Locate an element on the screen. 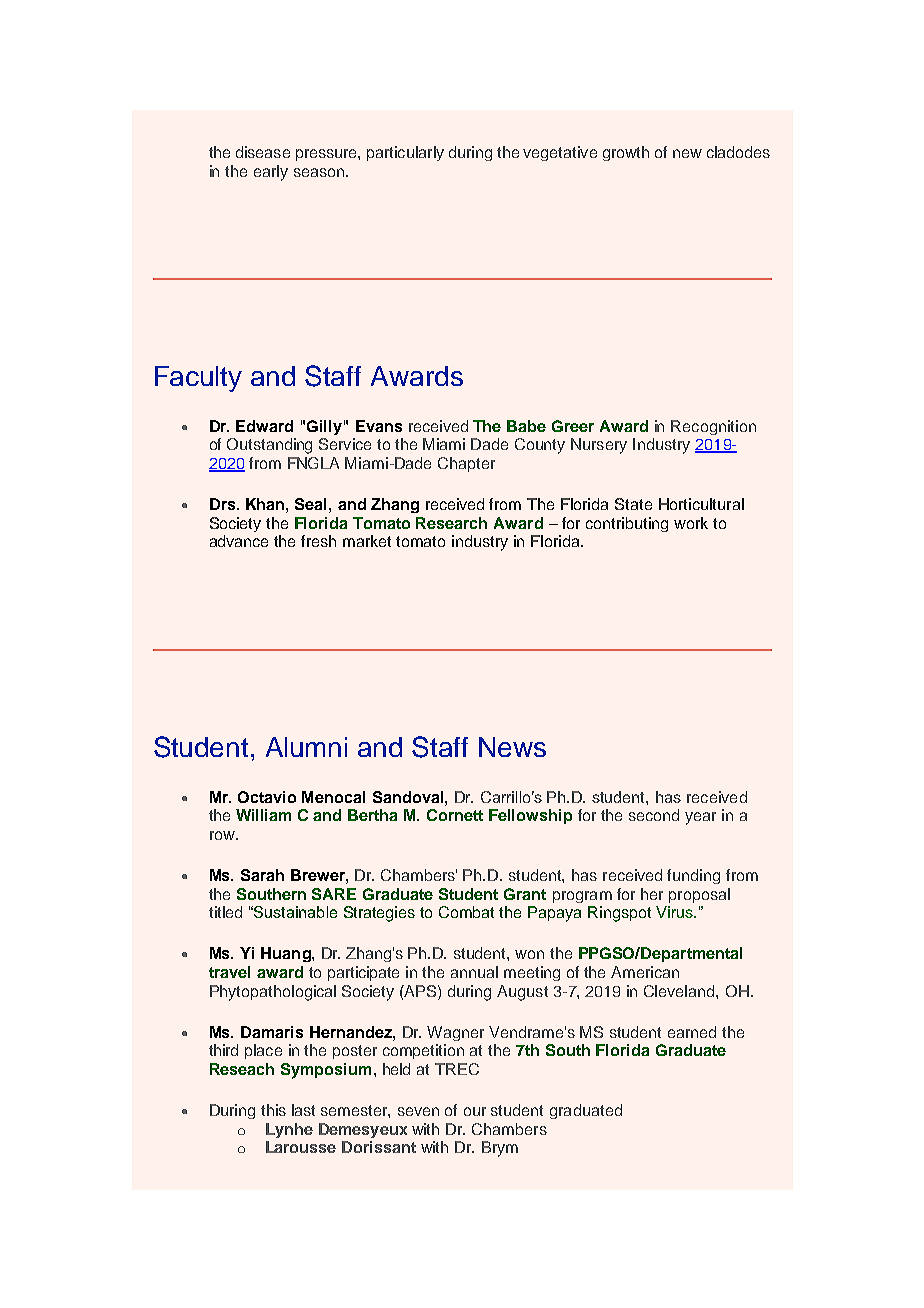 The image size is (924, 1308). Edward is located at coordinates (264, 426).
